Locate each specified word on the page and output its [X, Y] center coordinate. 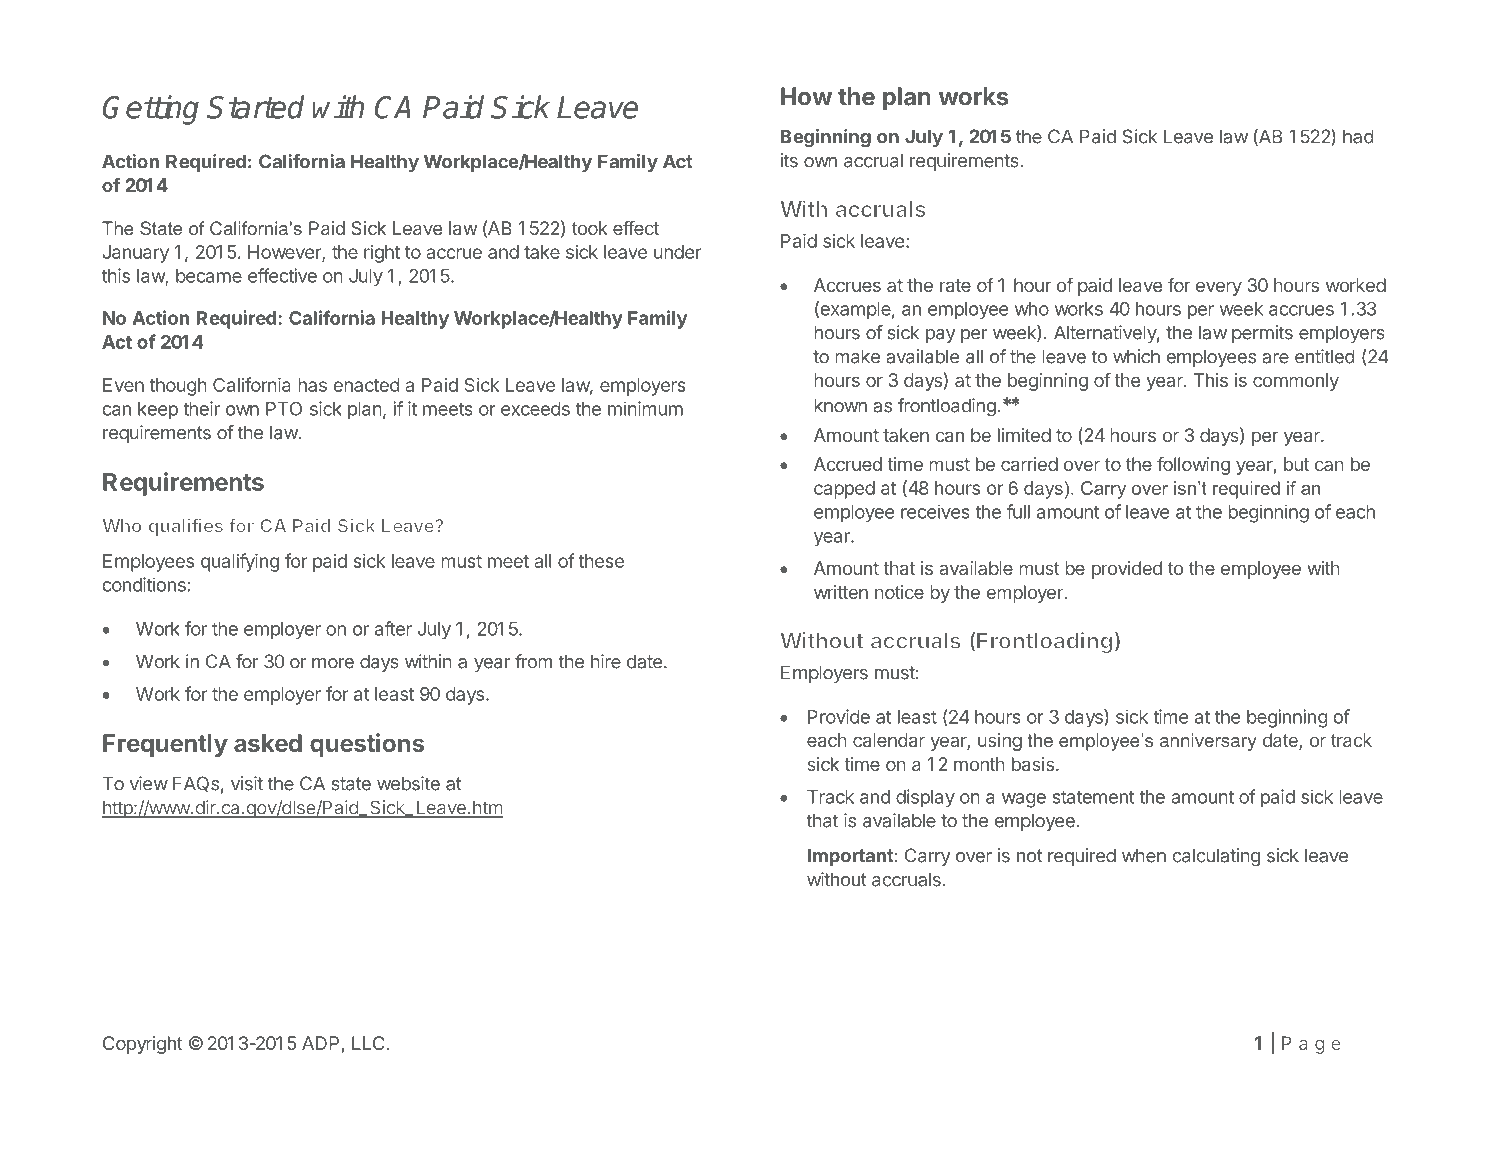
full [1018, 511]
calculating [1216, 857]
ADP [320, 1043]
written [841, 592]
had [1358, 136]
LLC [368, 1043]
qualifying [240, 562]
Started [255, 107]
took [590, 228]
